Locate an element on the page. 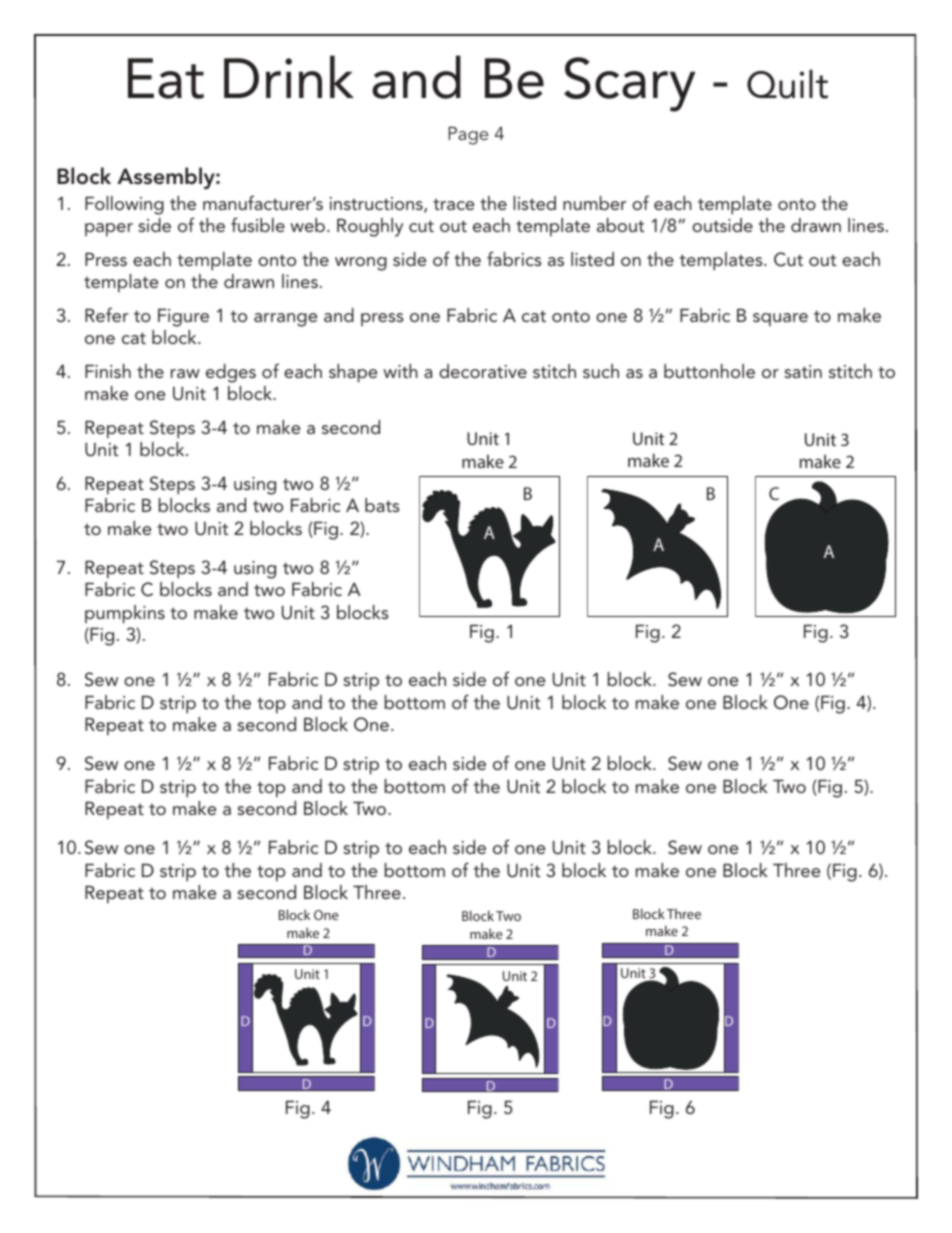 This image has width=952, height=1233. about is located at coordinates (620, 225).
